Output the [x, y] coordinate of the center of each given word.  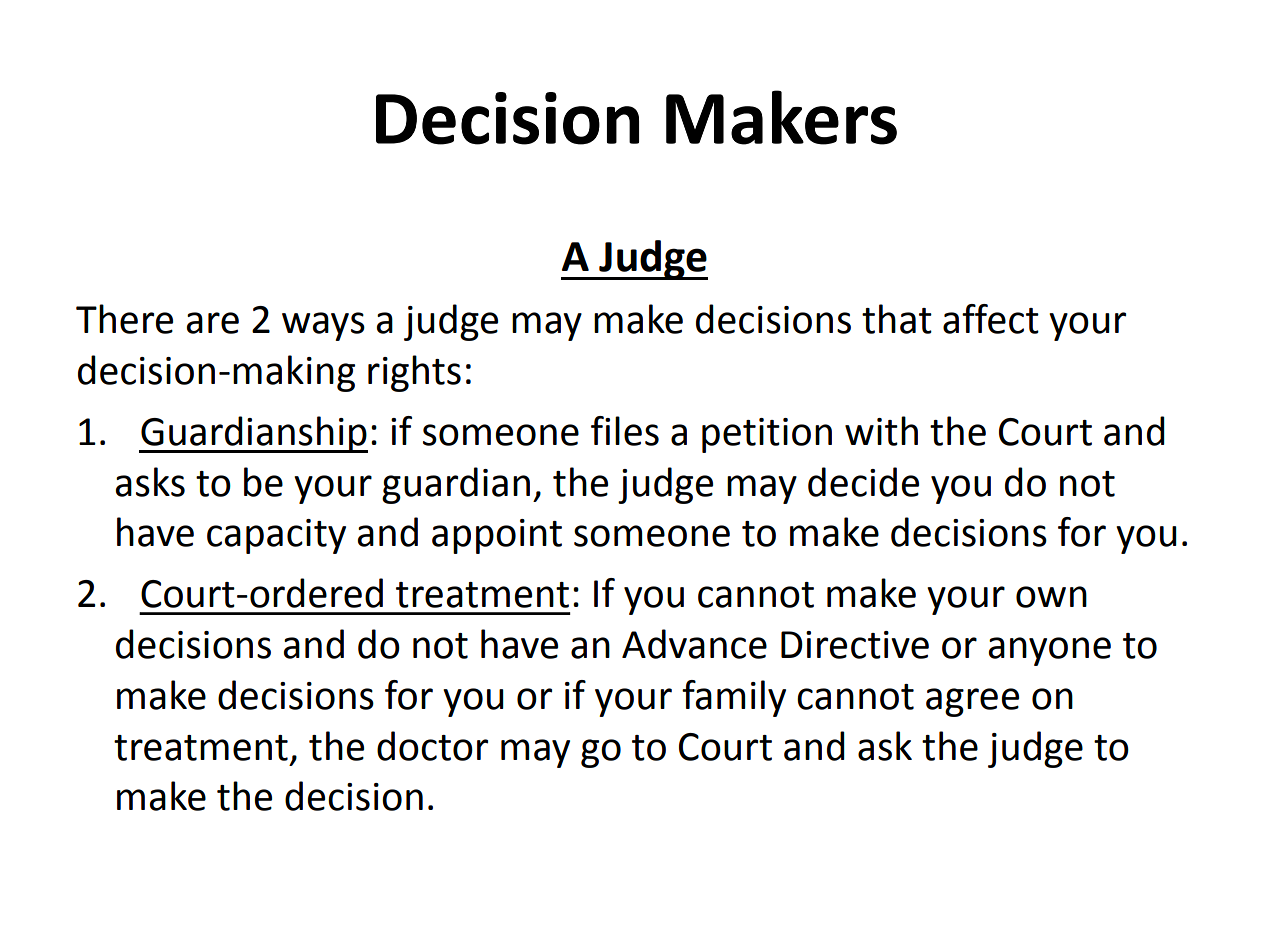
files [625, 431]
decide [863, 482]
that [897, 319]
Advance [694, 644]
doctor [432, 746]
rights [414, 373]
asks [150, 482]
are [212, 323]
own [1051, 597]
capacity [276, 536]
